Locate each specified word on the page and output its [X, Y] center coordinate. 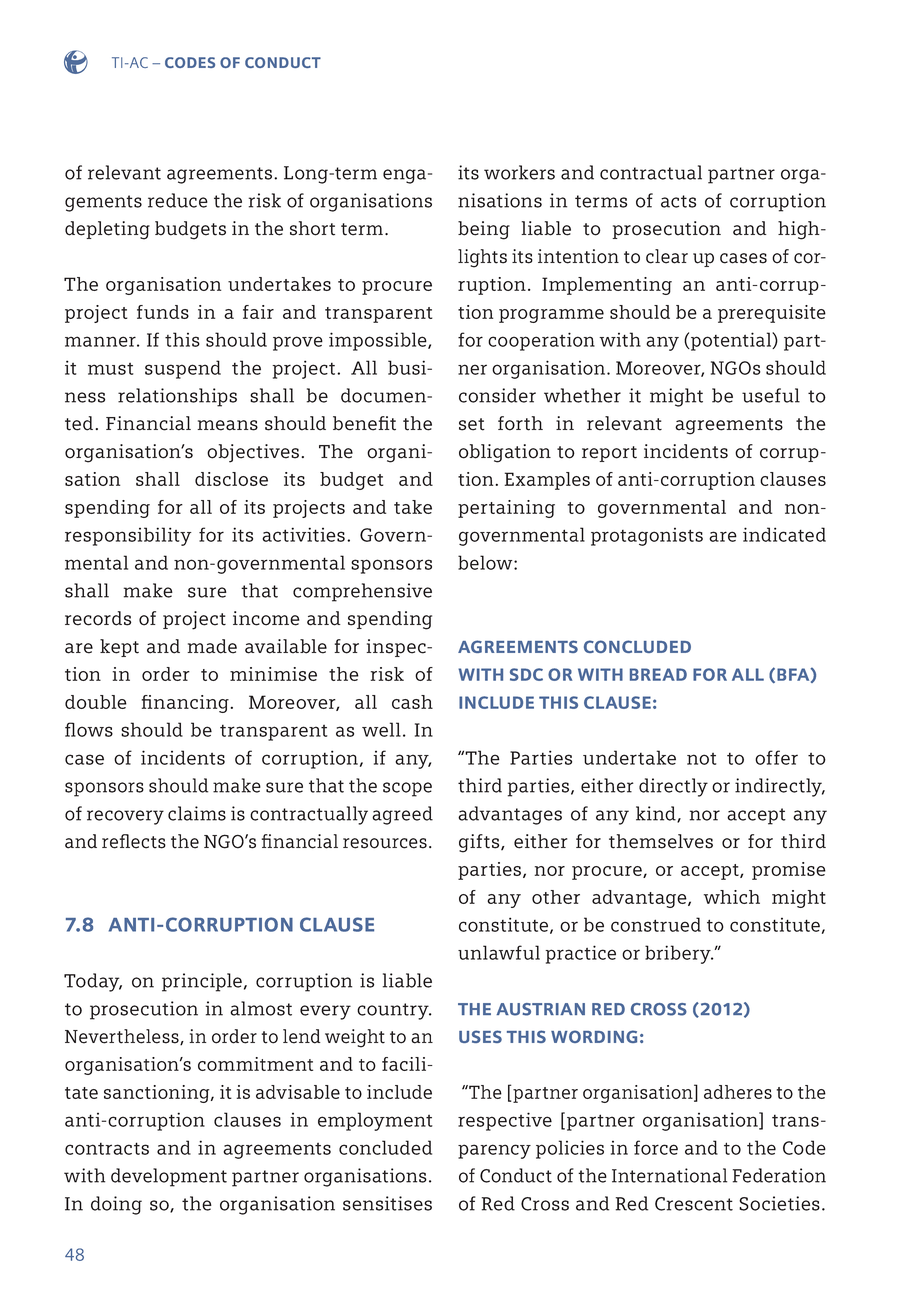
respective [505, 1121]
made [212, 646]
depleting [107, 230]
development [169, 1177]
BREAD [658, 674]
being [484, 230]
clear [667, 256]
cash [412, 702]
